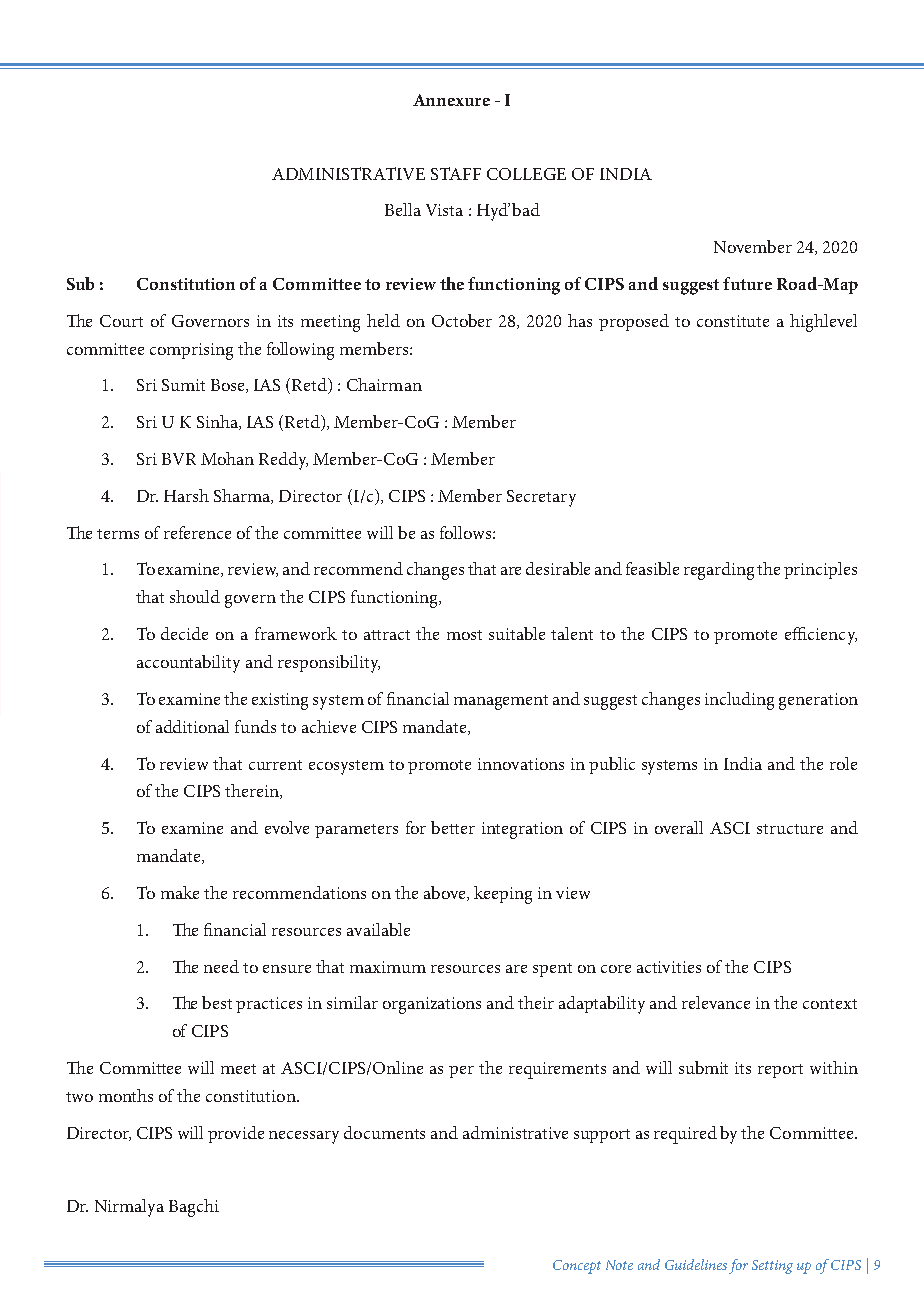  What do you see at coordinates (253, 791) in the screenshot?
I see `therein` at bounding box center [253, 791].
